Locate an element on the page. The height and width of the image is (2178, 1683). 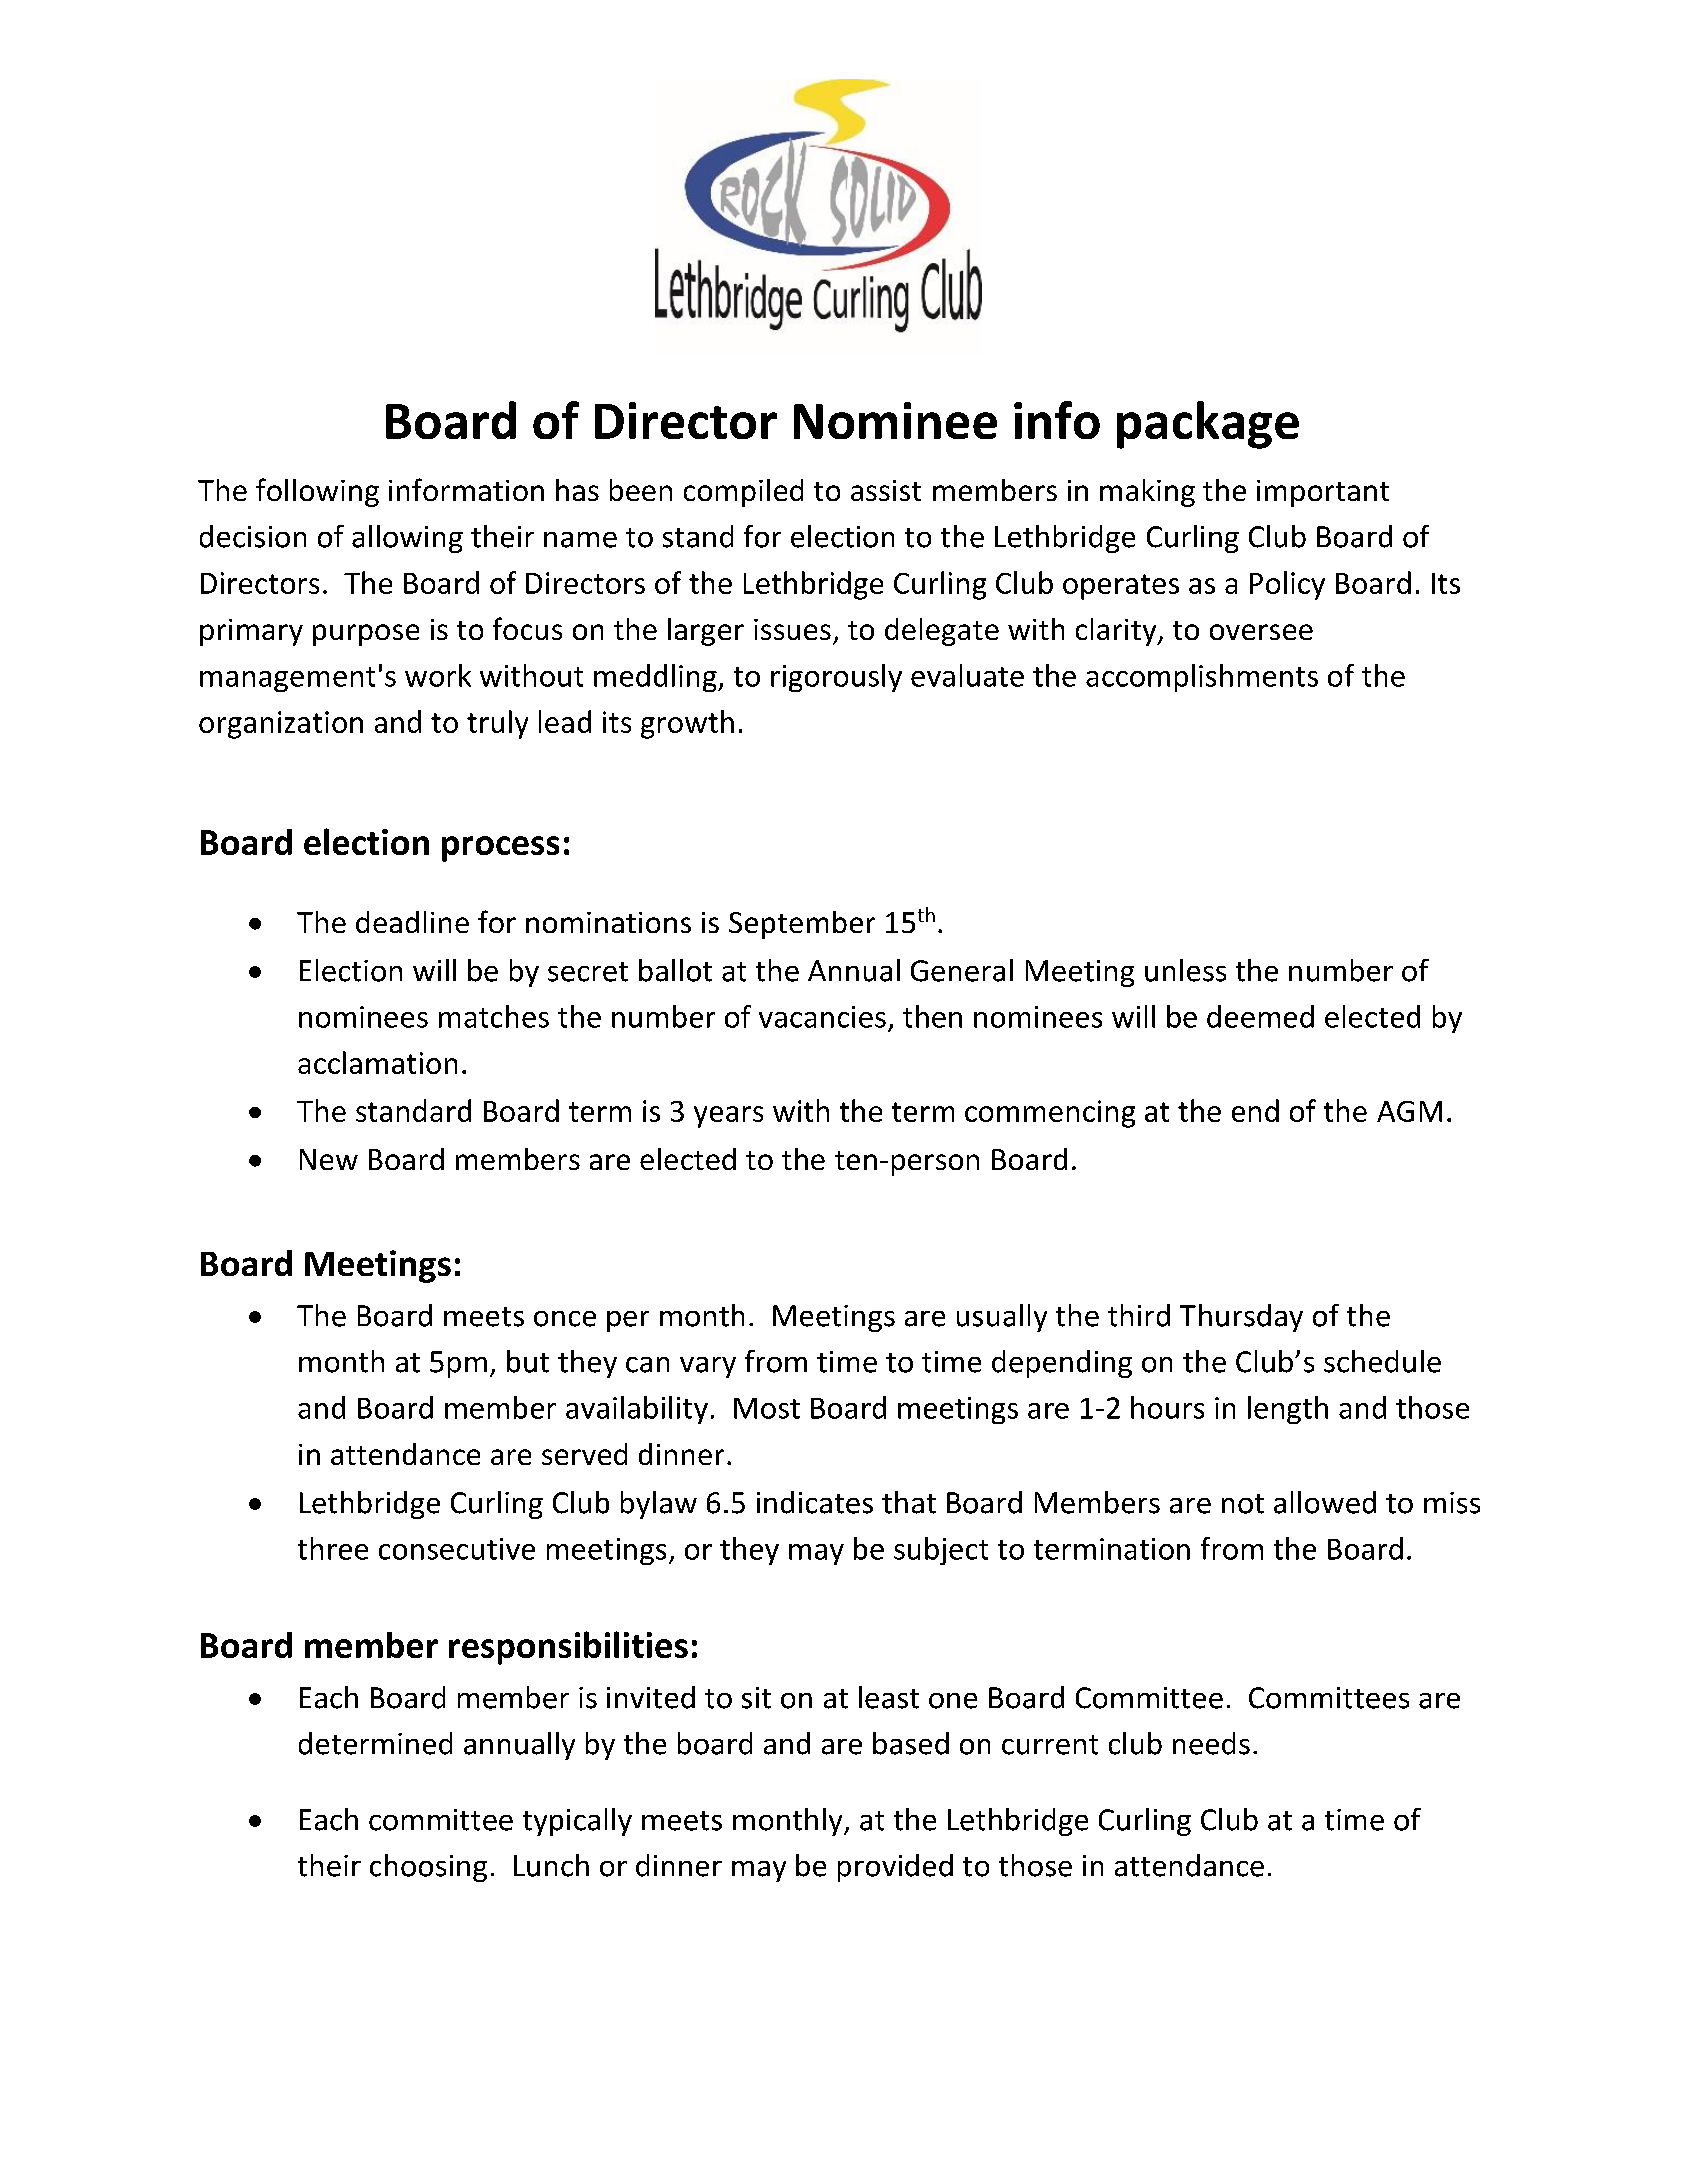
important is located at coordinates (1323, 493).
